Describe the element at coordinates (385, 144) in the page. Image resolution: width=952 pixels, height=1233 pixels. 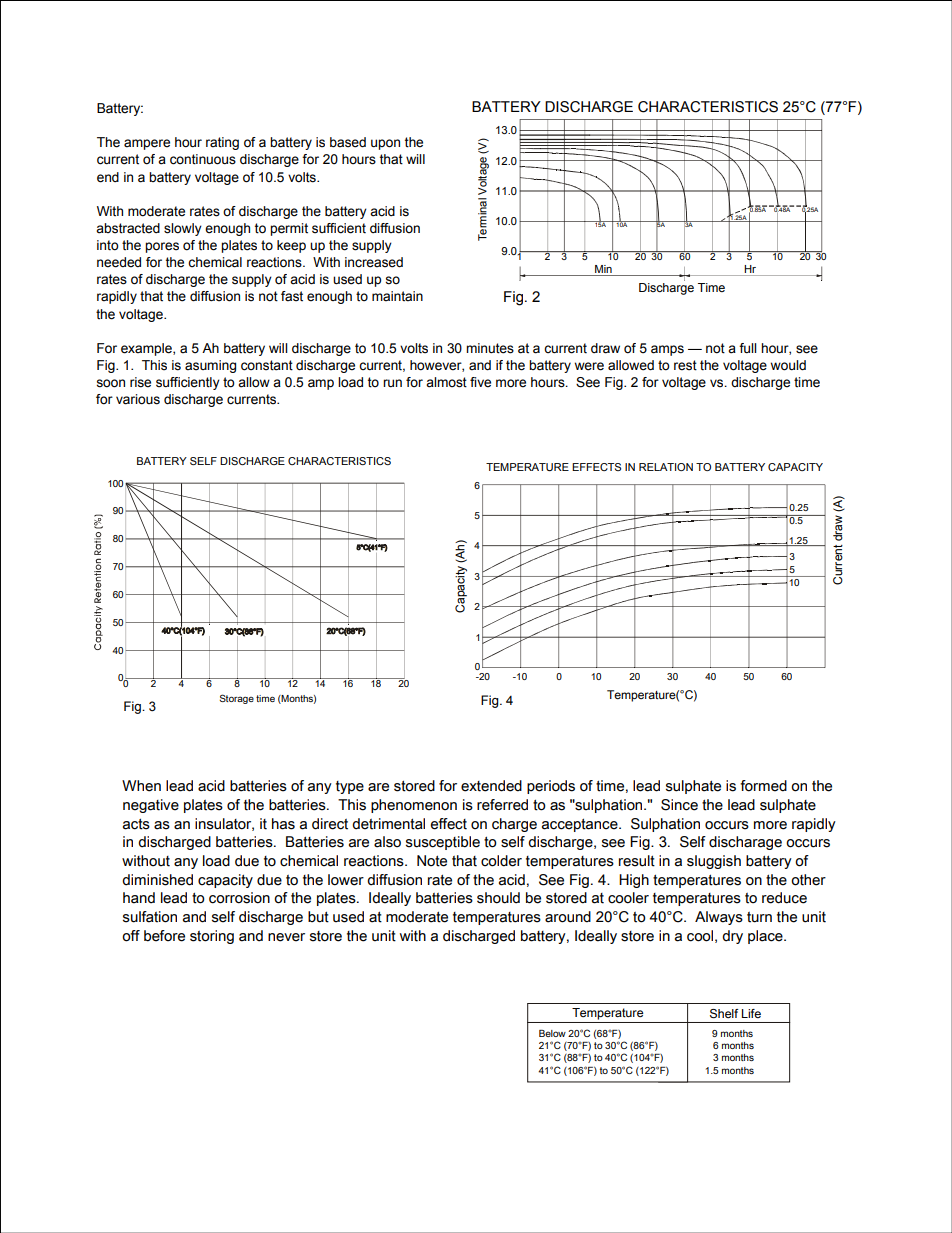
I see `upon` at that location.
